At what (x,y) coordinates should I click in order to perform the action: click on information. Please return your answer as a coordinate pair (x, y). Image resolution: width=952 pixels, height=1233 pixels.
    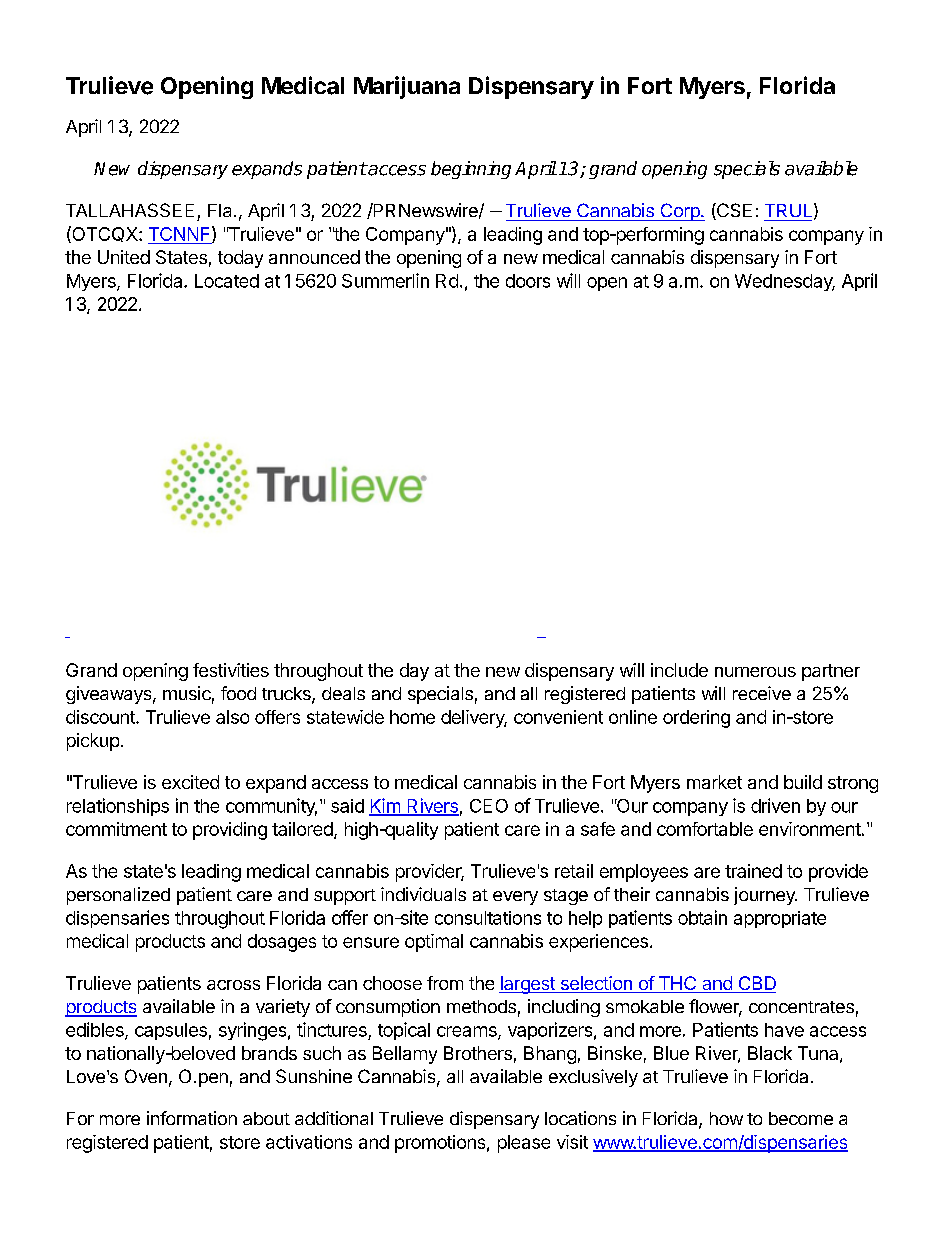
    Looking at the image, I should click on (192, 1118).
